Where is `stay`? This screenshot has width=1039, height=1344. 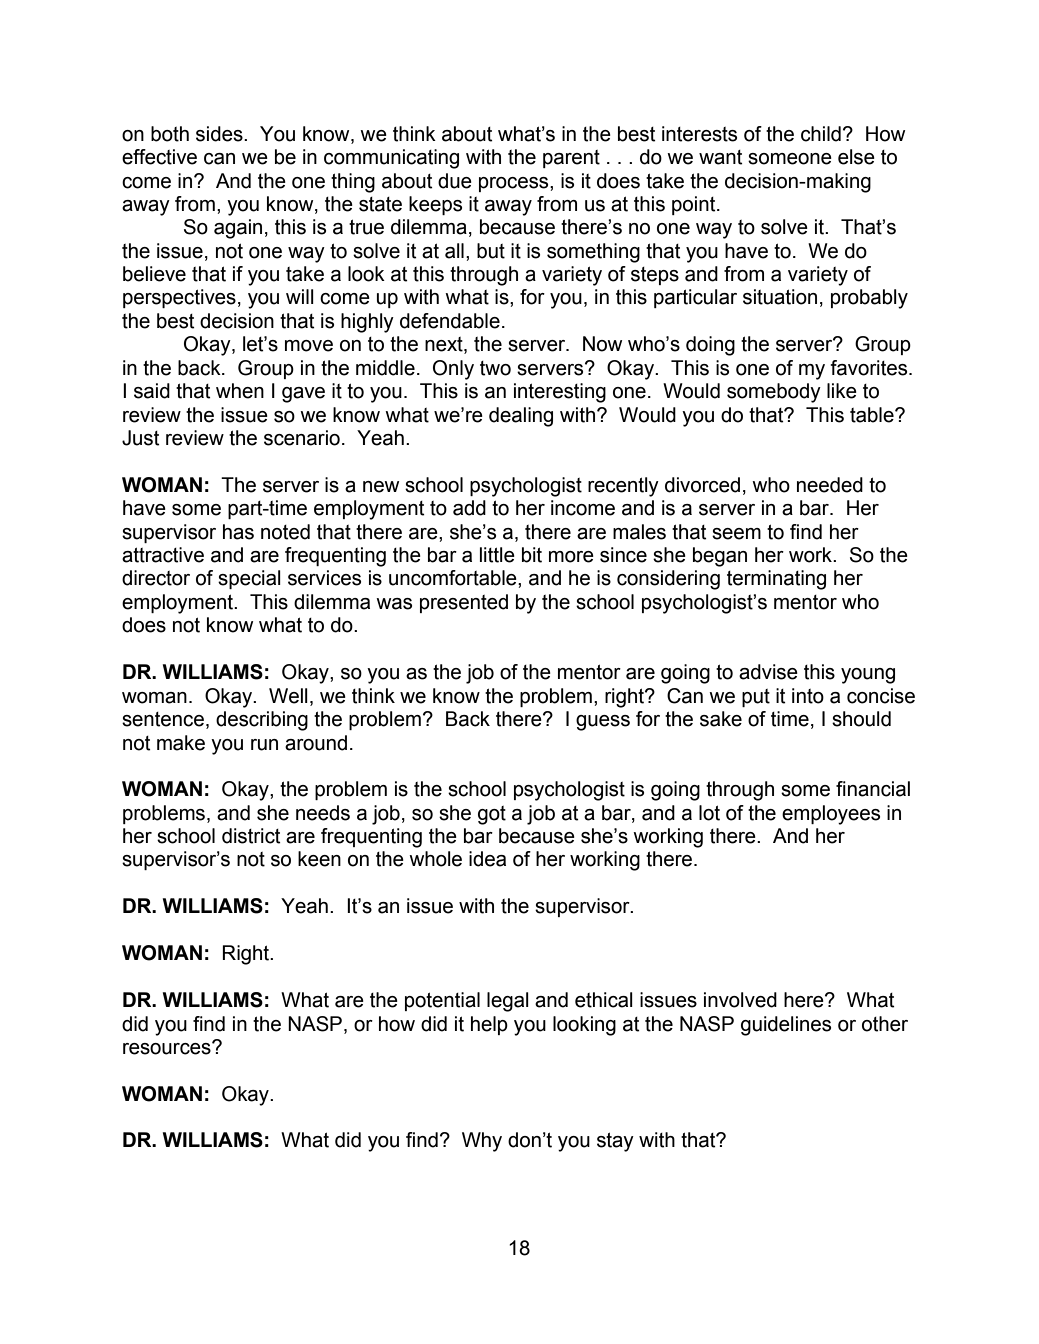
stay is located at coordinates (615, 1142).
